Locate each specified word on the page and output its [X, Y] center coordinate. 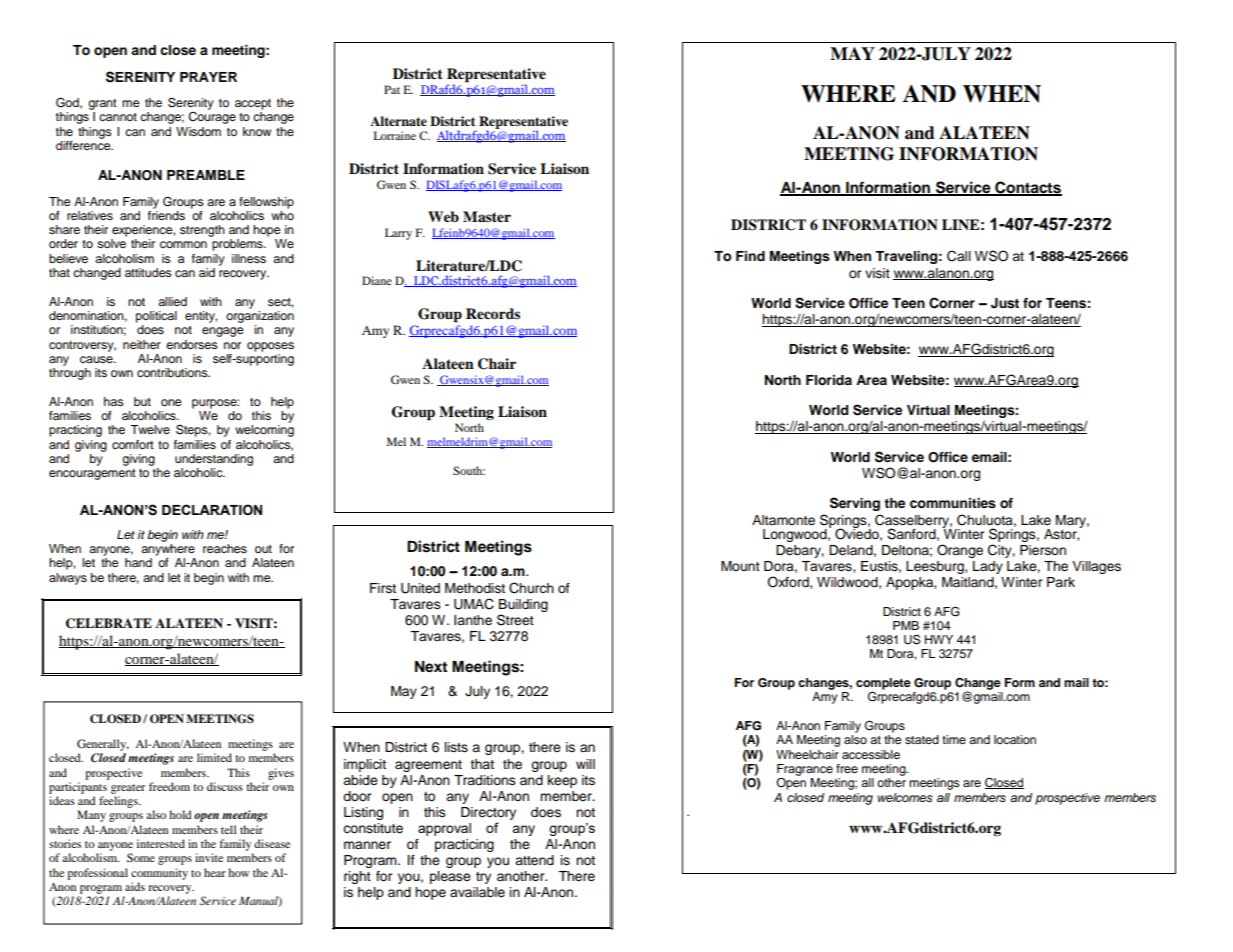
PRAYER [208, 77]
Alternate [398, 121]
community [159, 874]
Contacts [1027, 188]
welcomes [905, 797]
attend [534, 860]
